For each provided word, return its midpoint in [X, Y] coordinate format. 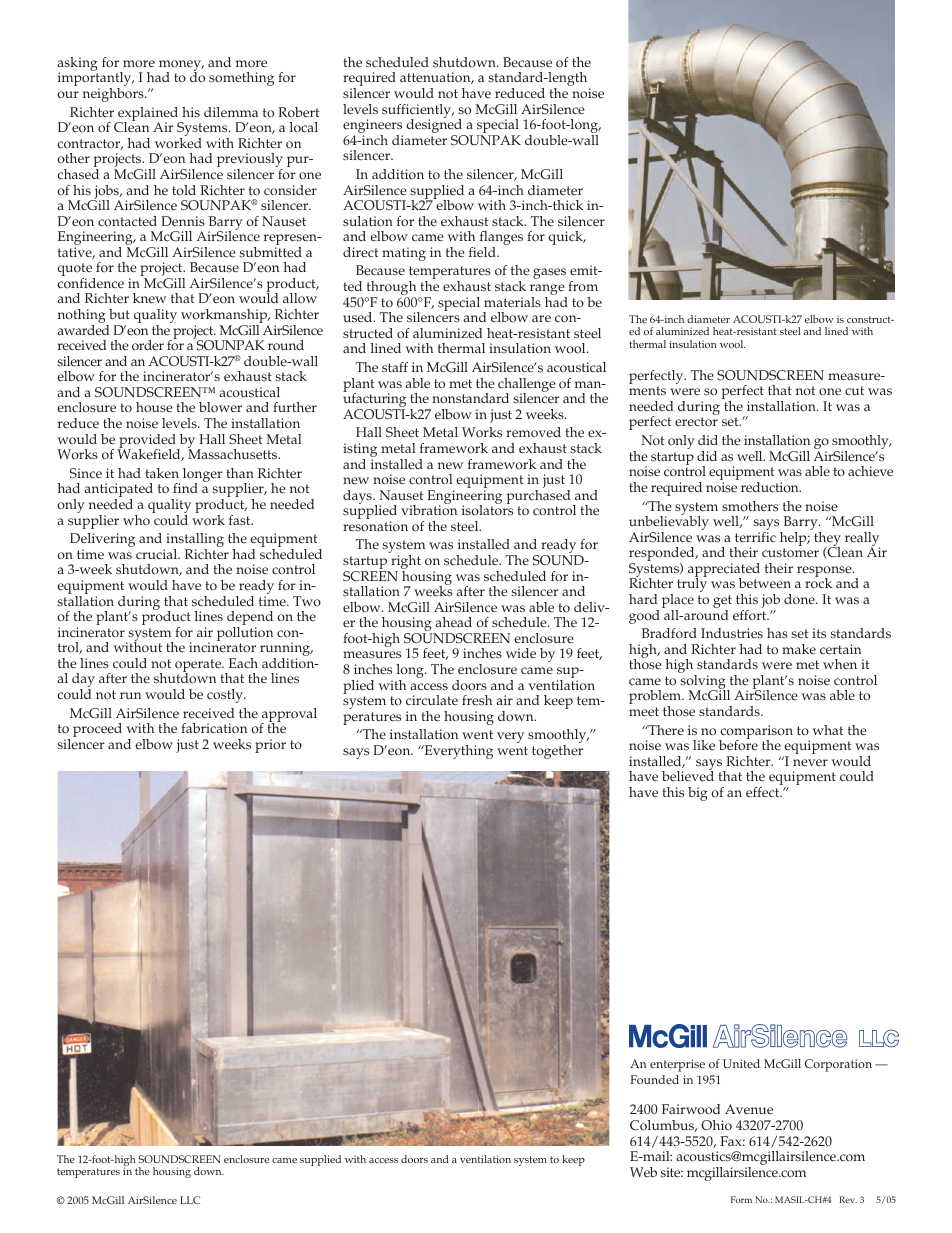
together [557, 752]
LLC [190, 1200]
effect [764, 792]
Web [643, 1172]
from [583, 286]
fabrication [214, 728]
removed [533, 432]
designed [435, 126]
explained [148, 115]
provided [147, 442]
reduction [771, 487]
